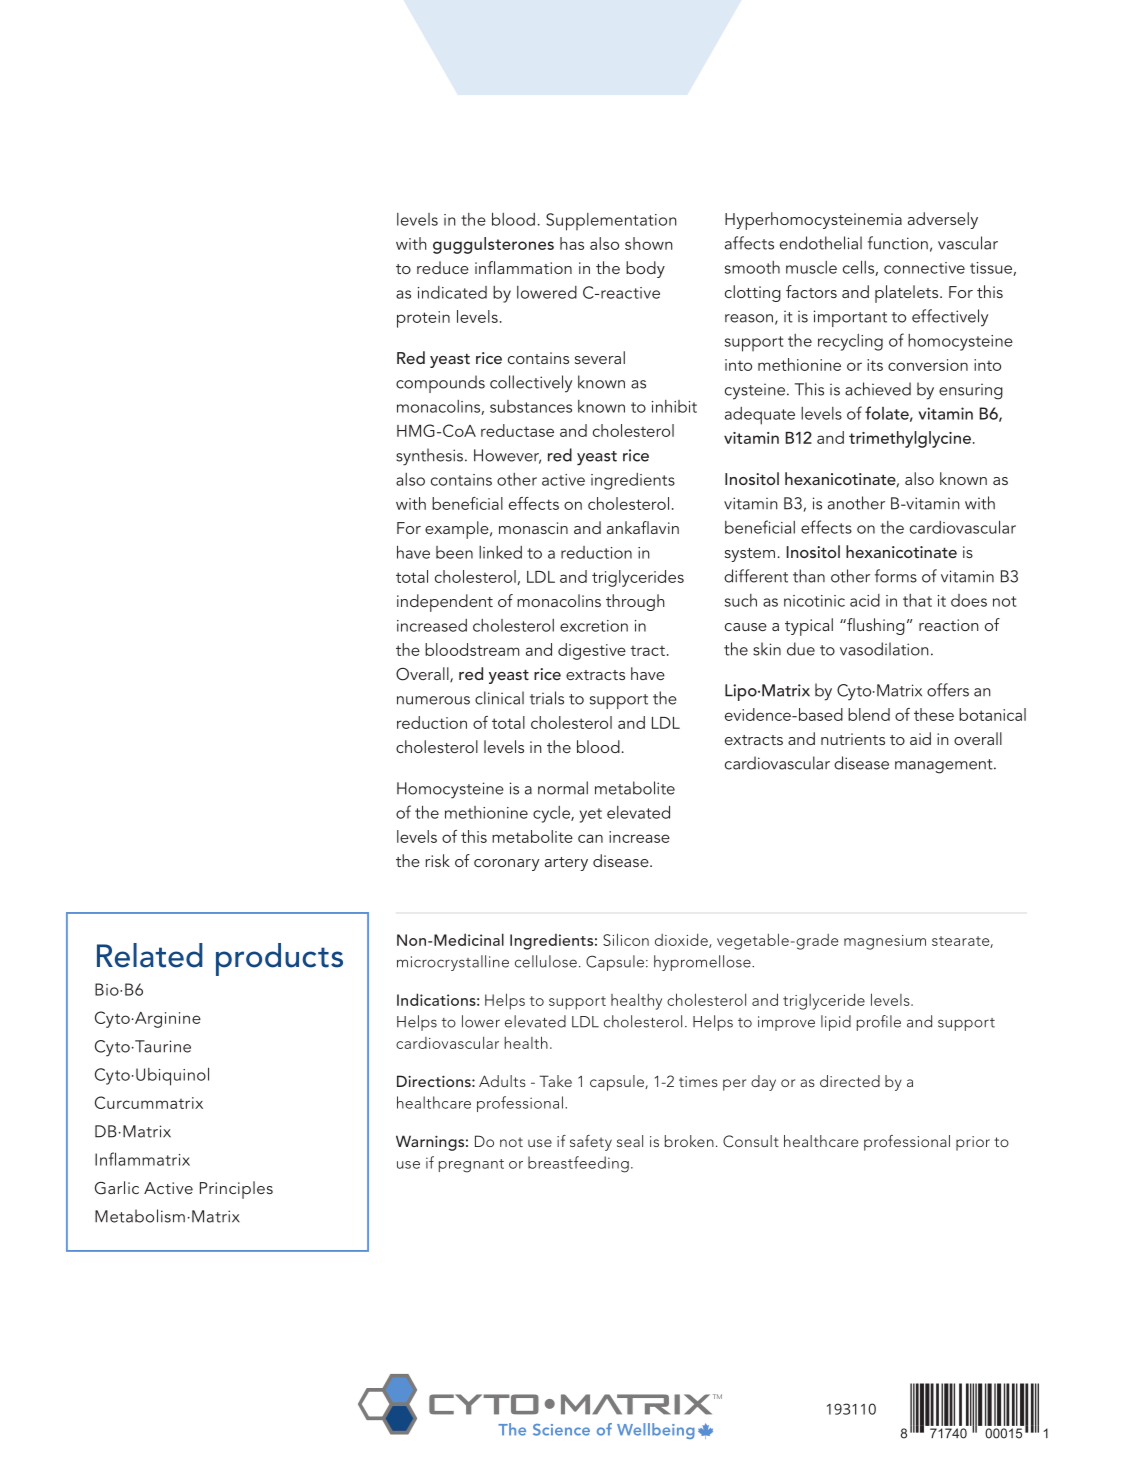 The image size is (1145, 1482). I want to click on risk, so click(438, 860).
